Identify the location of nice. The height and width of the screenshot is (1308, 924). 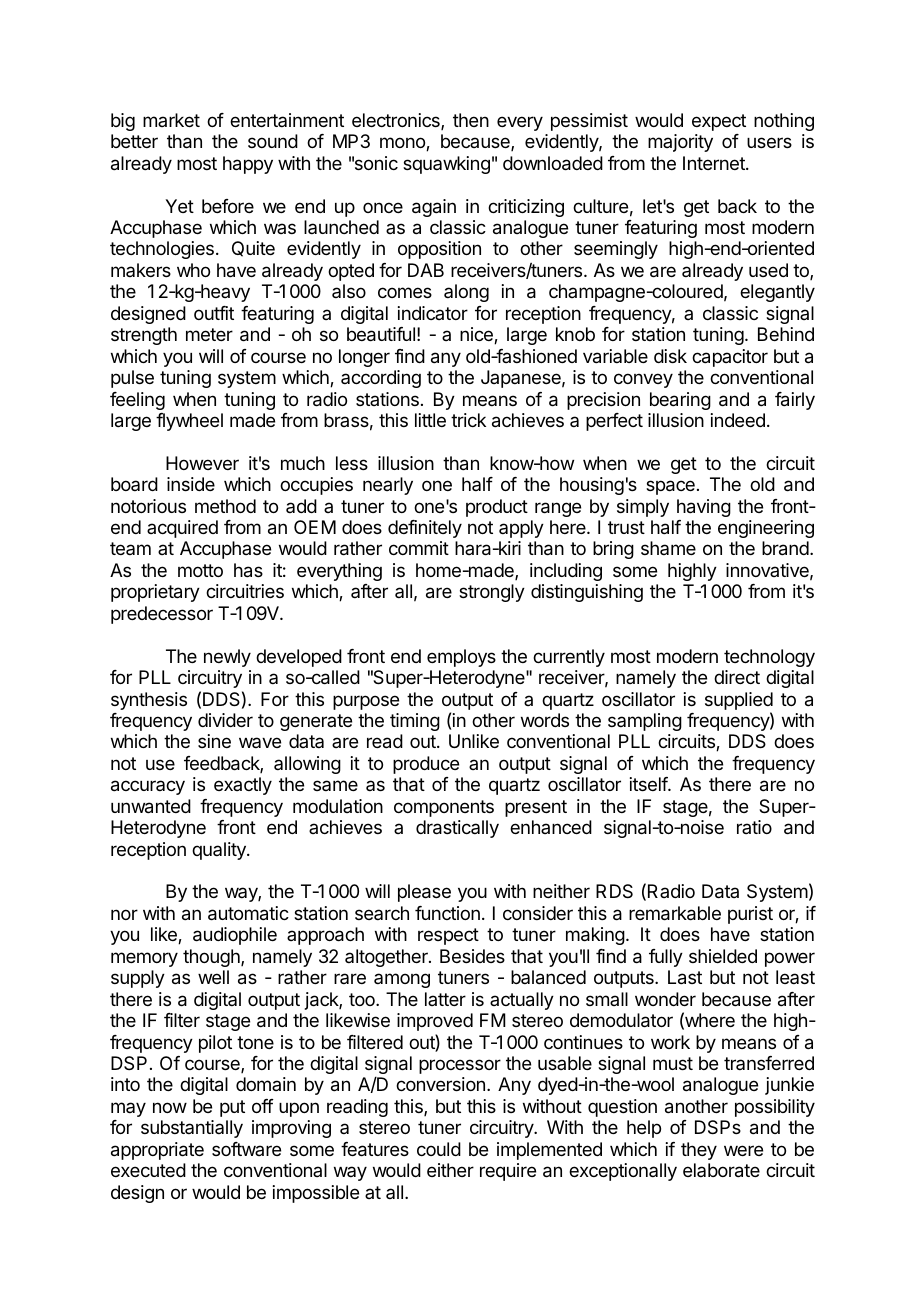
(477, 335).
